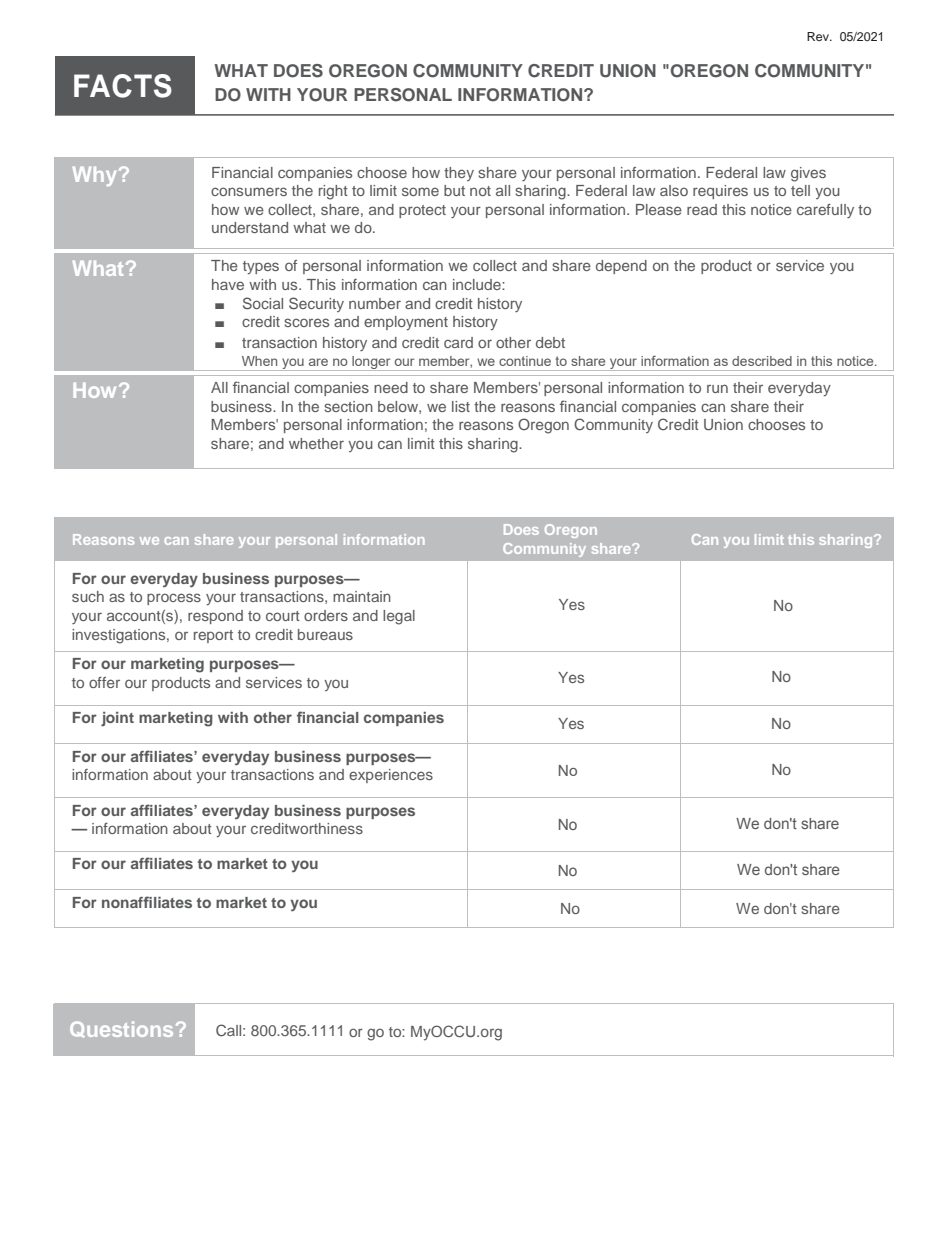 The width and height of the page is (952, 1233). I want to click on legal, so click(399, 617).
